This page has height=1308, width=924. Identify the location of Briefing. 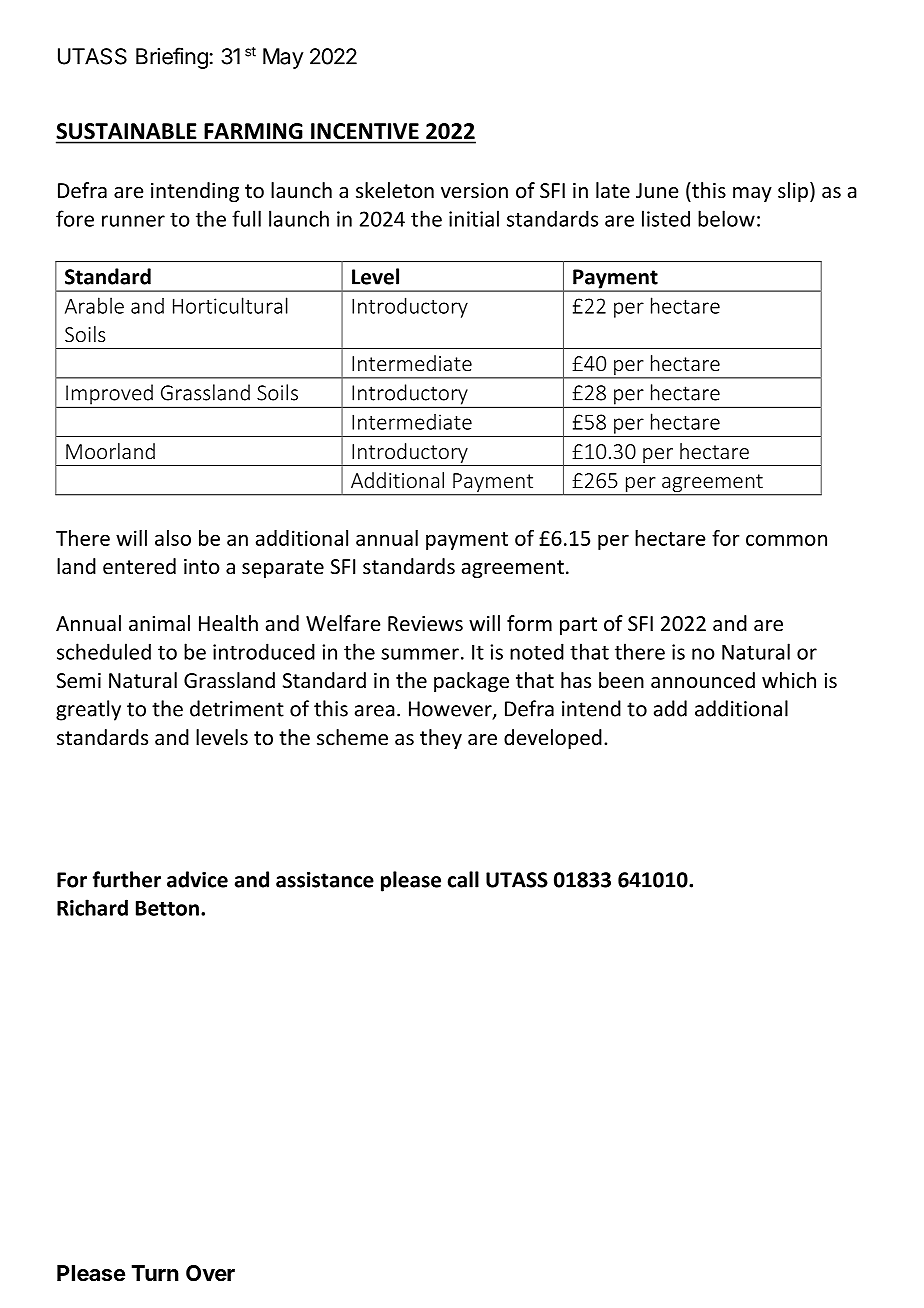
(172, 58).
